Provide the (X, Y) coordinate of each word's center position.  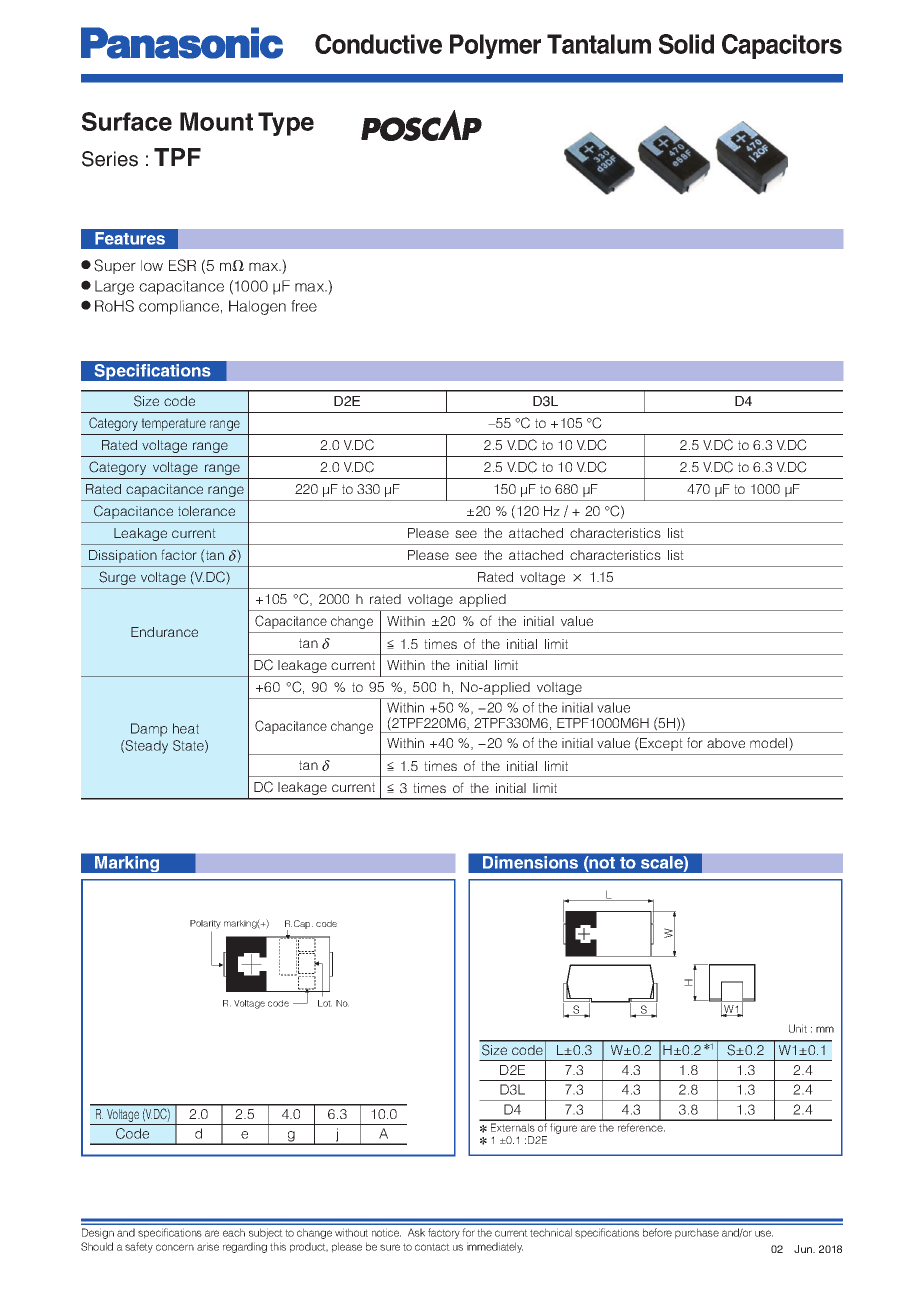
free (304, 306)
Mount (216, 121)
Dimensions (530, 862)
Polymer (495, 46)
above (726, 743)
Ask (416, 1232)
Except (660, 744)
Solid (686, 44)
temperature (173, 424)
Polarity (205, 924)
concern (175, 1247)
